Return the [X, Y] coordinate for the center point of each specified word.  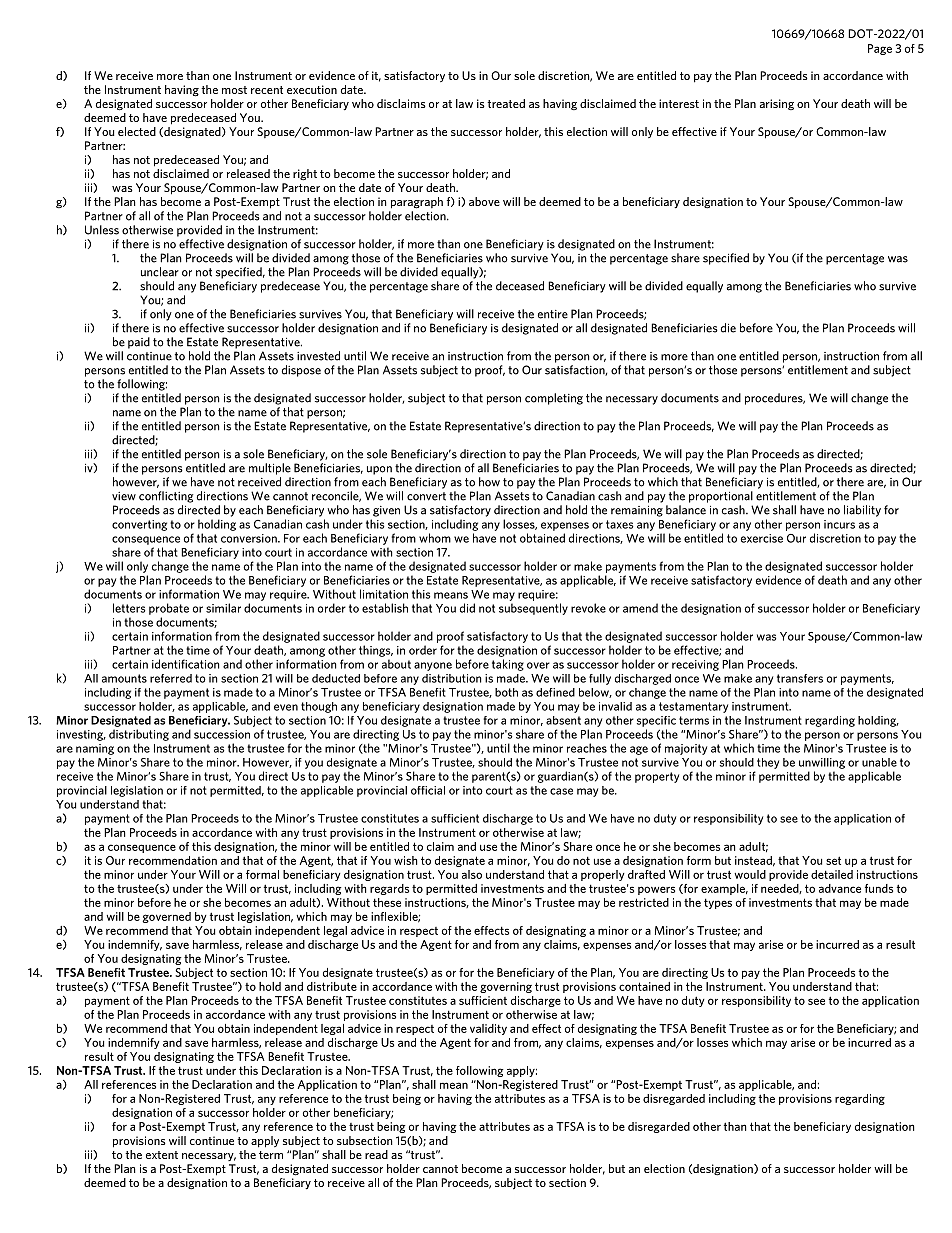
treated [506, 103]
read [376, 1154]
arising [777, 104]
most [234, 90]
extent [162, 1155]
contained [644, 986]
